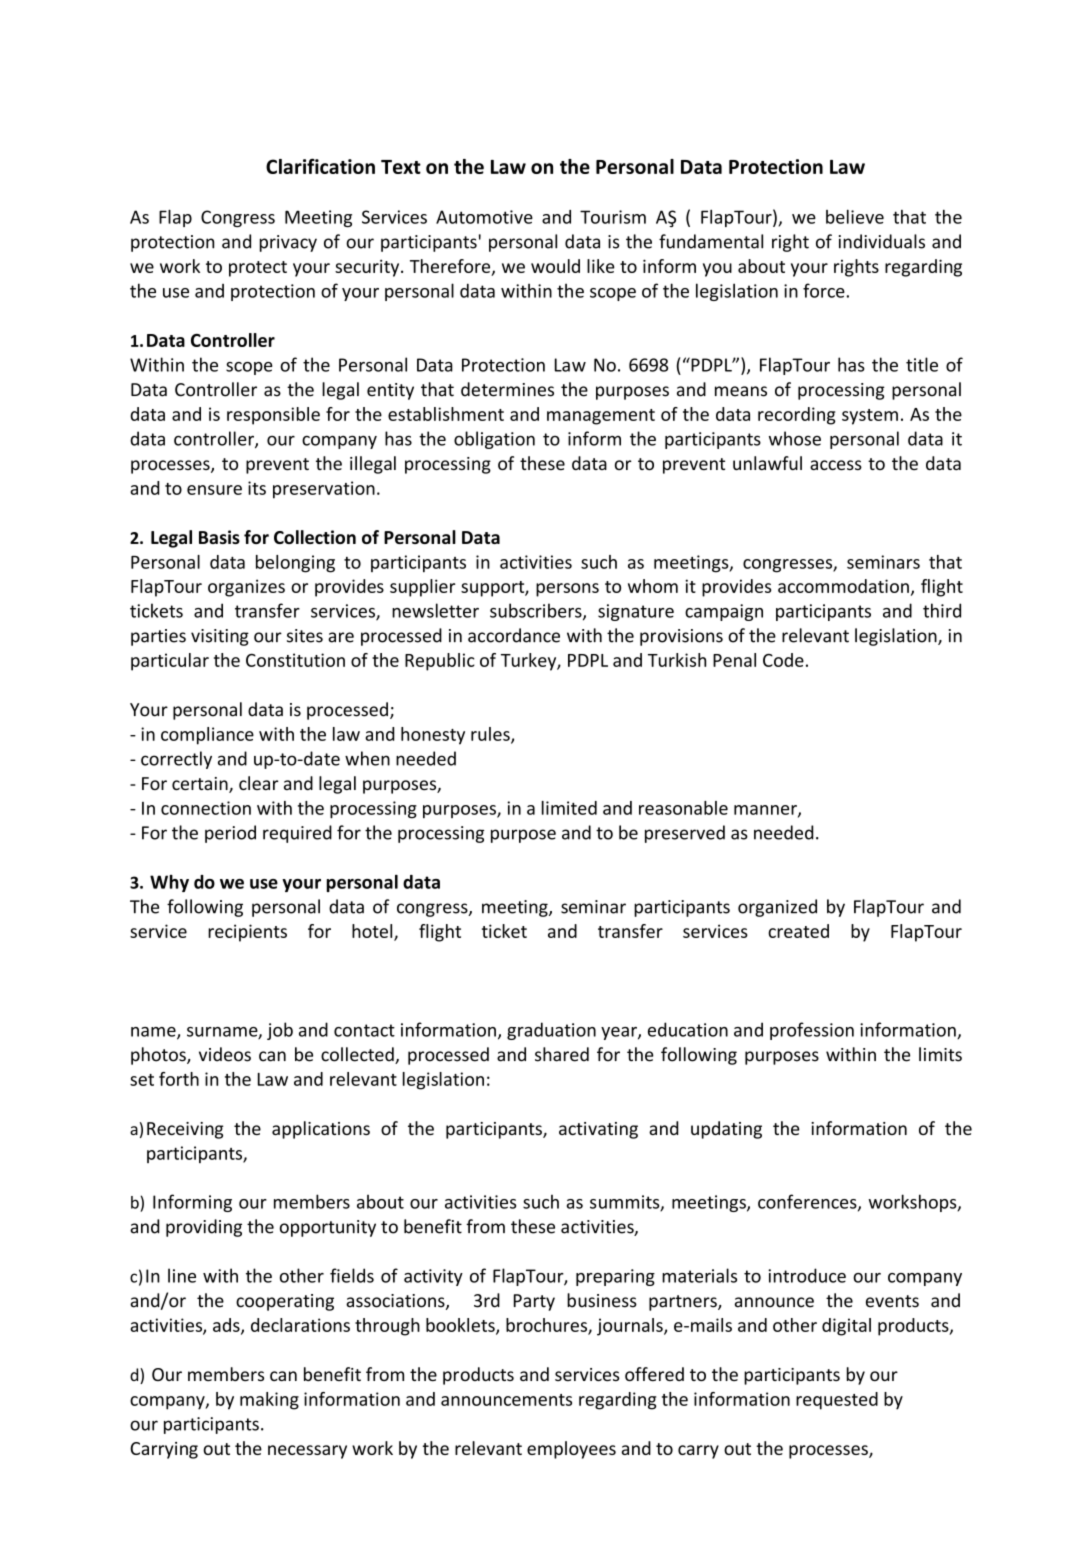 Image resolution: width=1091 pixels, height=1544 pixels. Describe the element at coordinates (230, 834) in the screenshot. I see `period` at that location.
